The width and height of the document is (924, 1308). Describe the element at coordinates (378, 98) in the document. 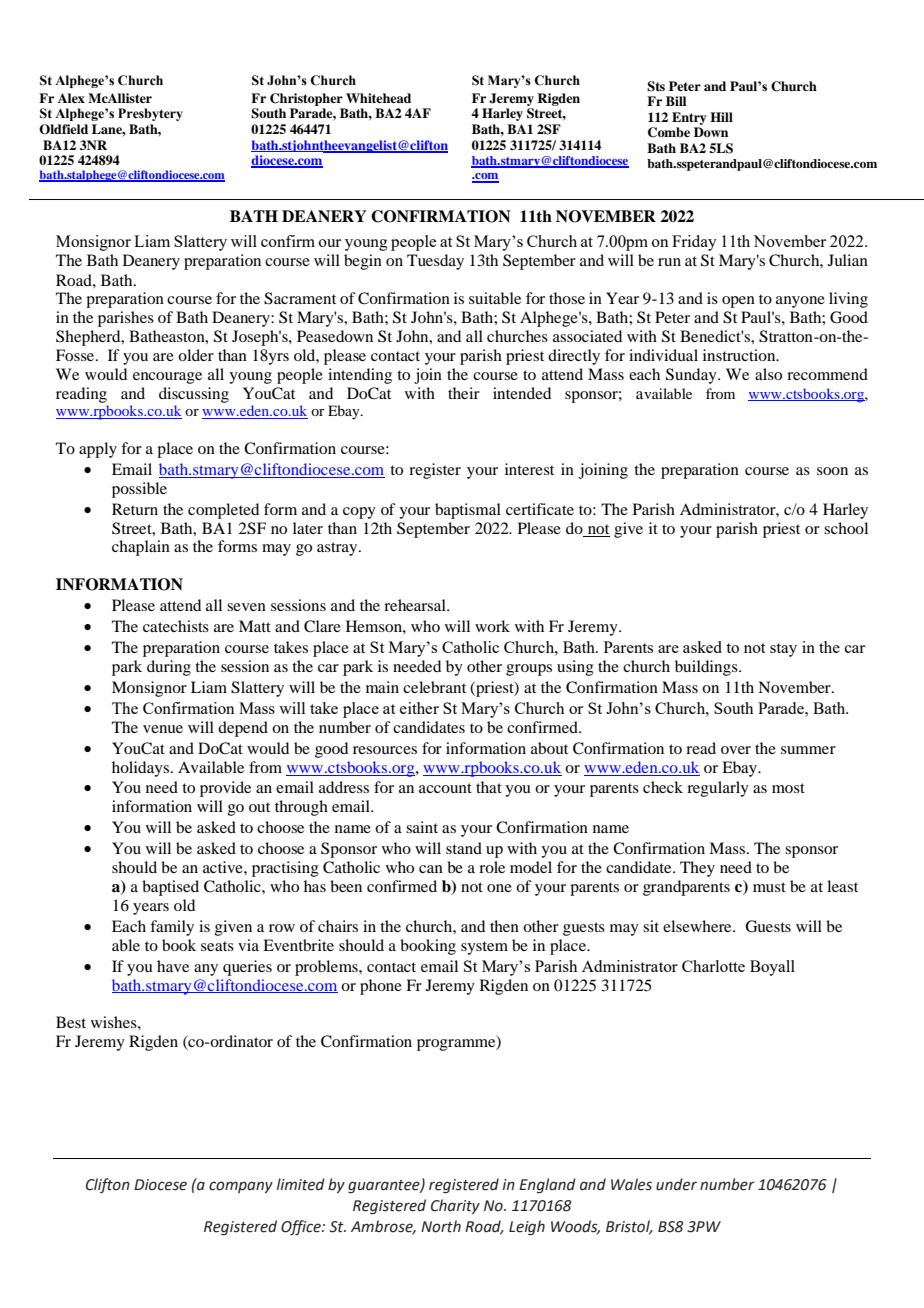

I see `Whitehead` at that location.
